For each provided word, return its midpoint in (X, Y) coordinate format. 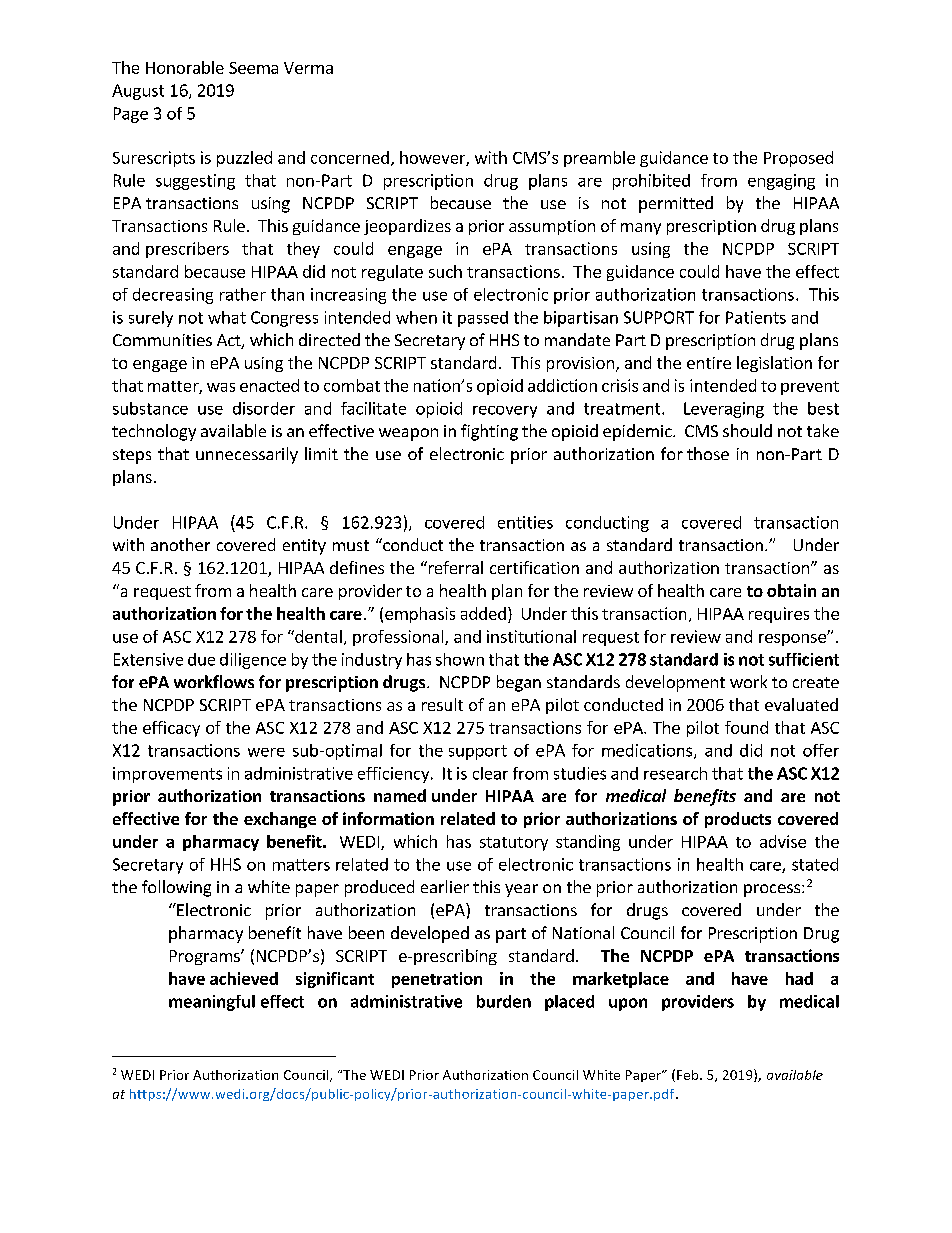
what (227, 317)
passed (483, 319)
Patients (756, 317)
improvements (167, 775)
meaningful (212, 1003)
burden (504, 1001)
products (738, 820)
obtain (791, 590)
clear (490, 773)
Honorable (185, 67)
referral (454, 567)
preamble (599, 159)
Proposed (798, 159)
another (180, 544)
